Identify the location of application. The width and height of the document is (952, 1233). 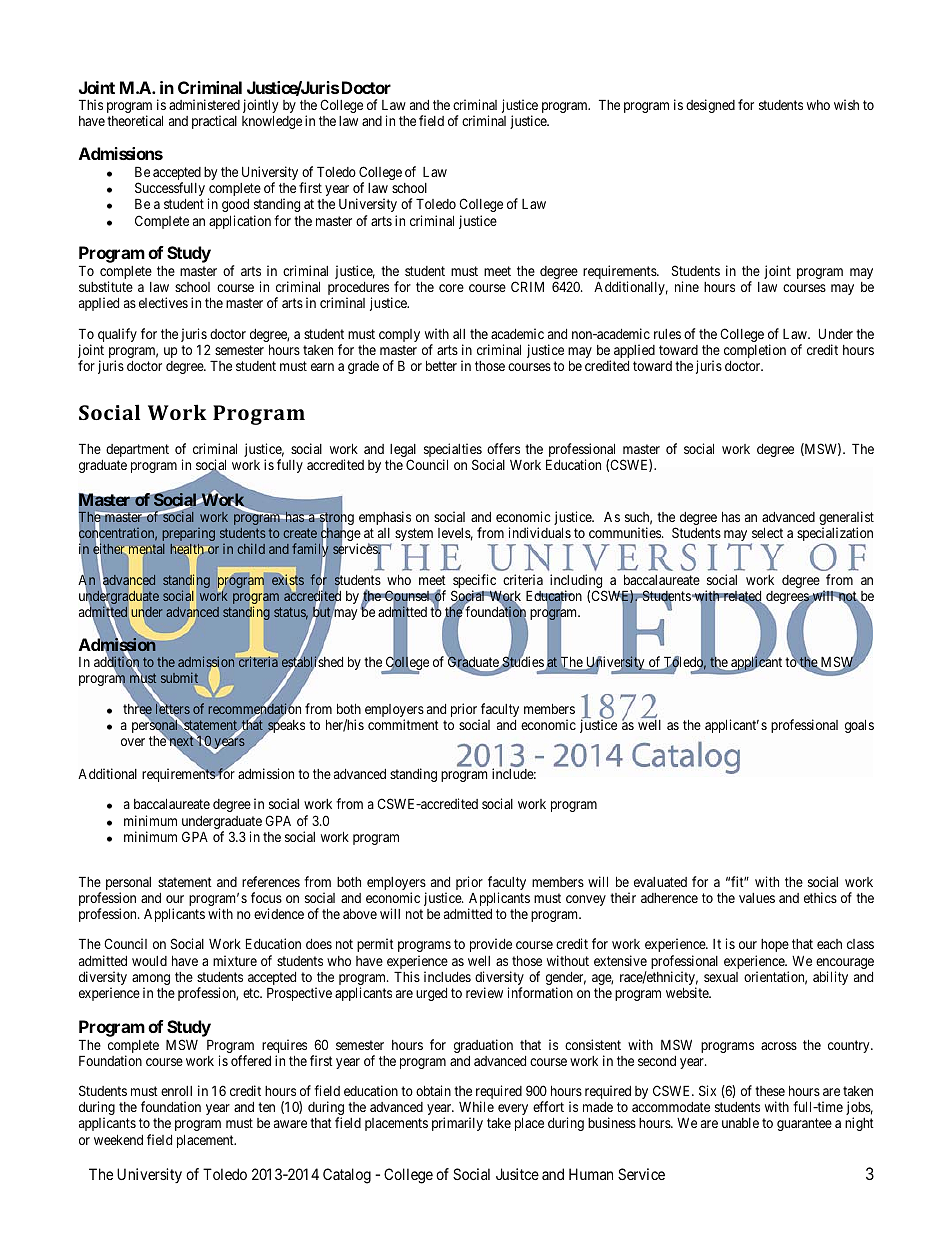
(240, 222).
